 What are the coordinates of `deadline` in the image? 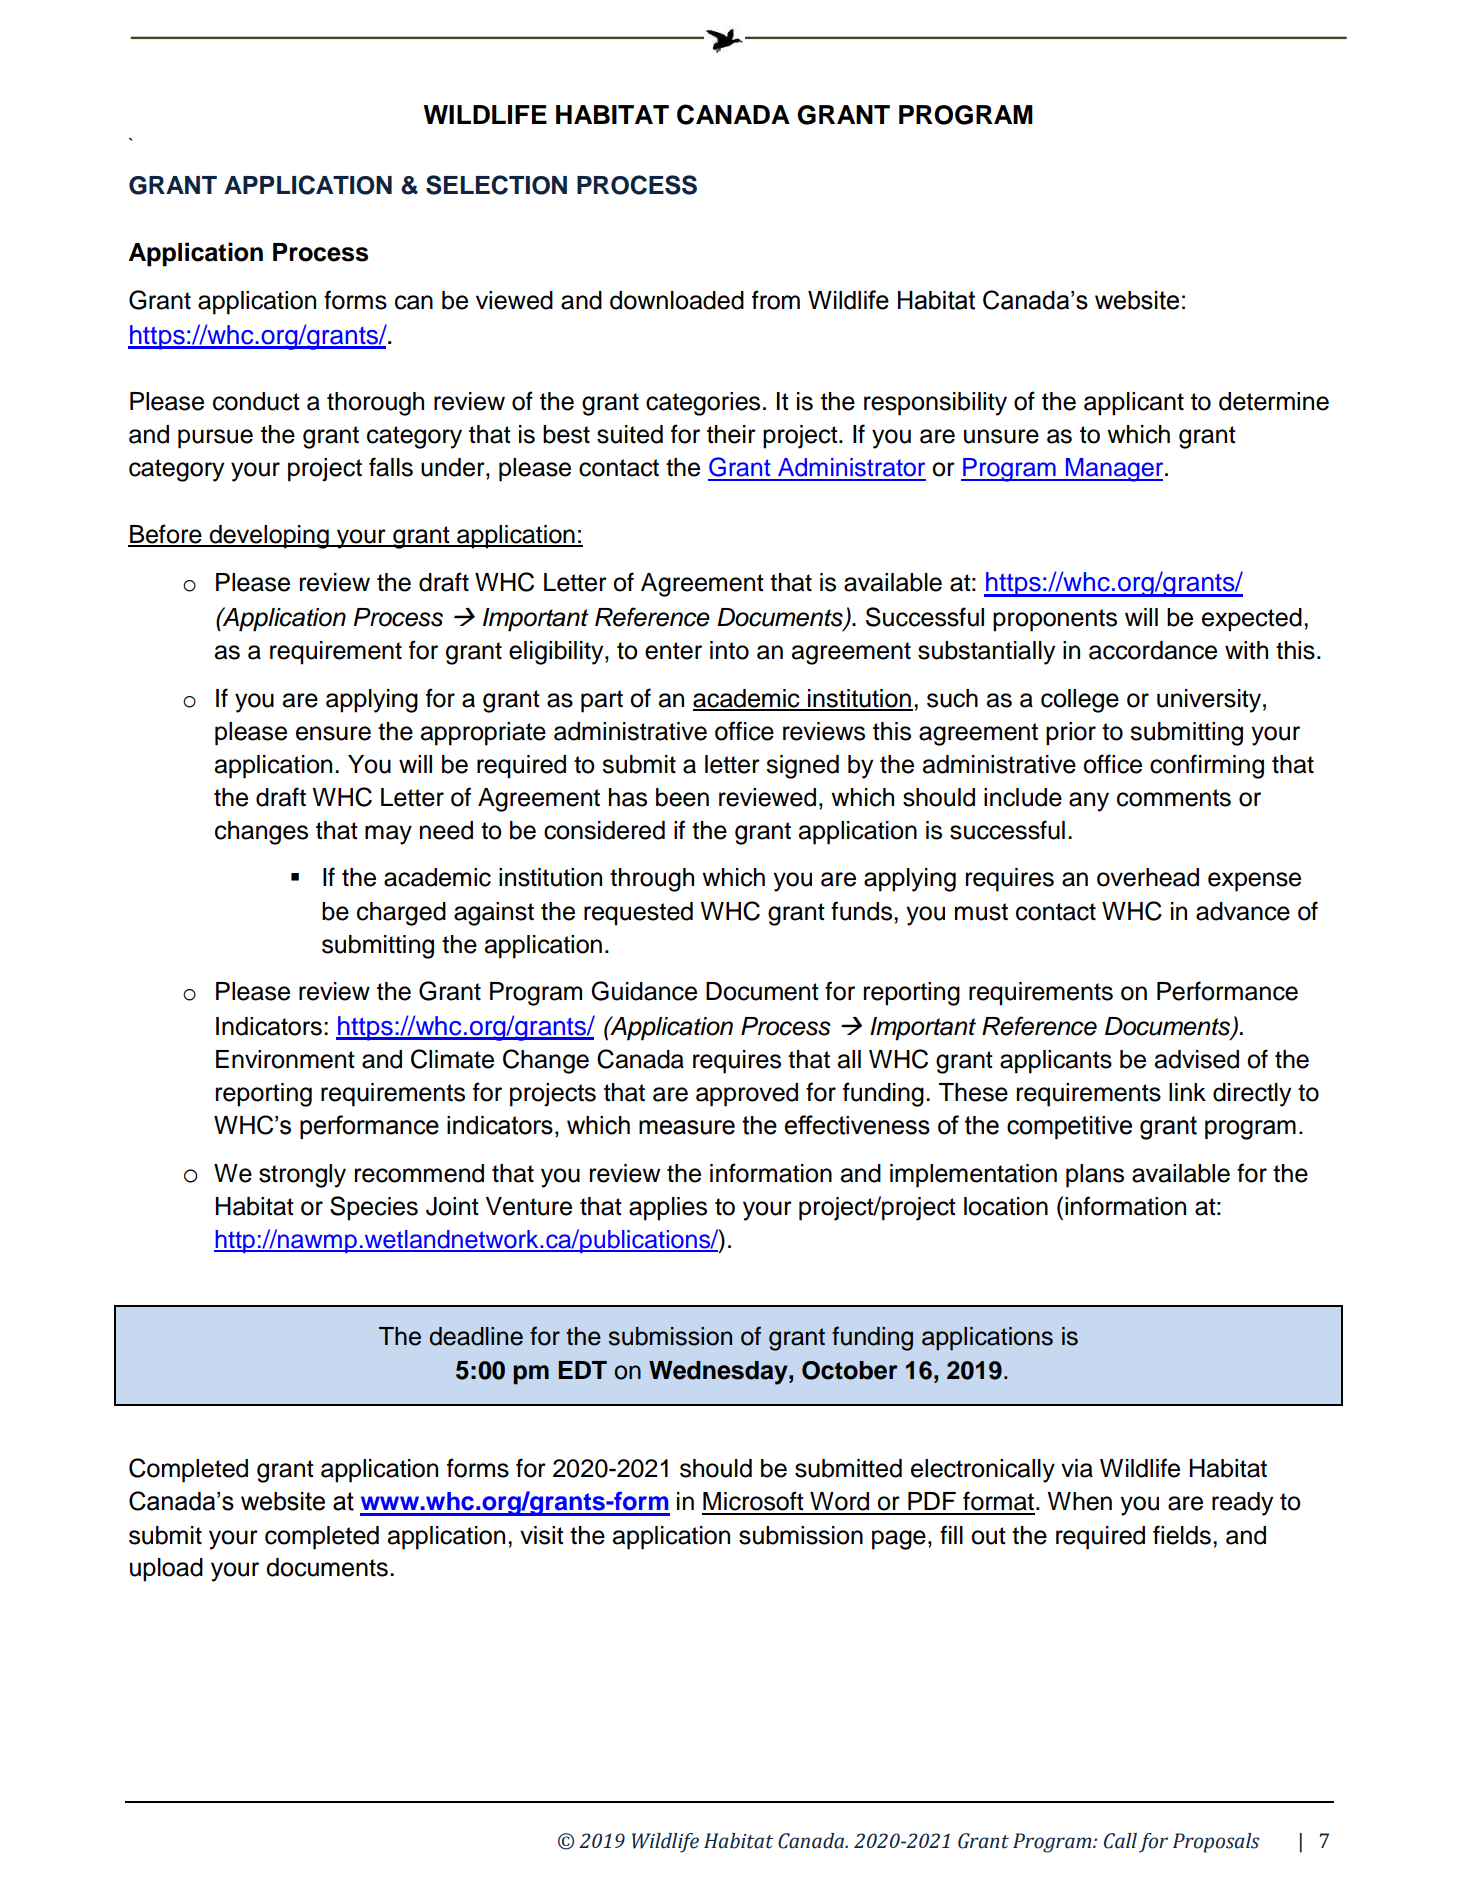 It's located at (476, 1336).
